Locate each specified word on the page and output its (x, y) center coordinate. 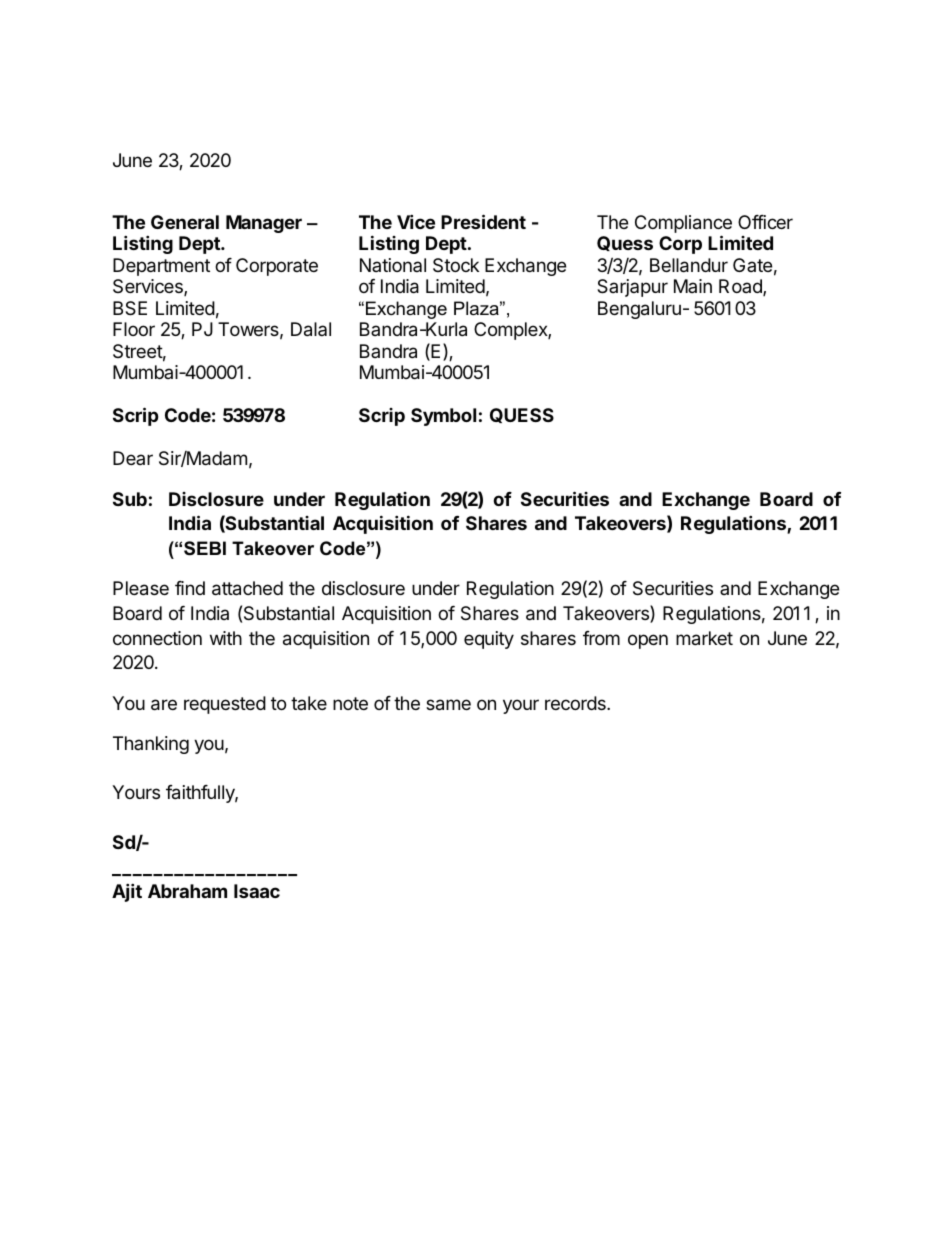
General (185, 222)
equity (489, 640)
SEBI (205, 548)
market (704, 638)
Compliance (683, 225)
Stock (456, 265)
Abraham (187, 891)
